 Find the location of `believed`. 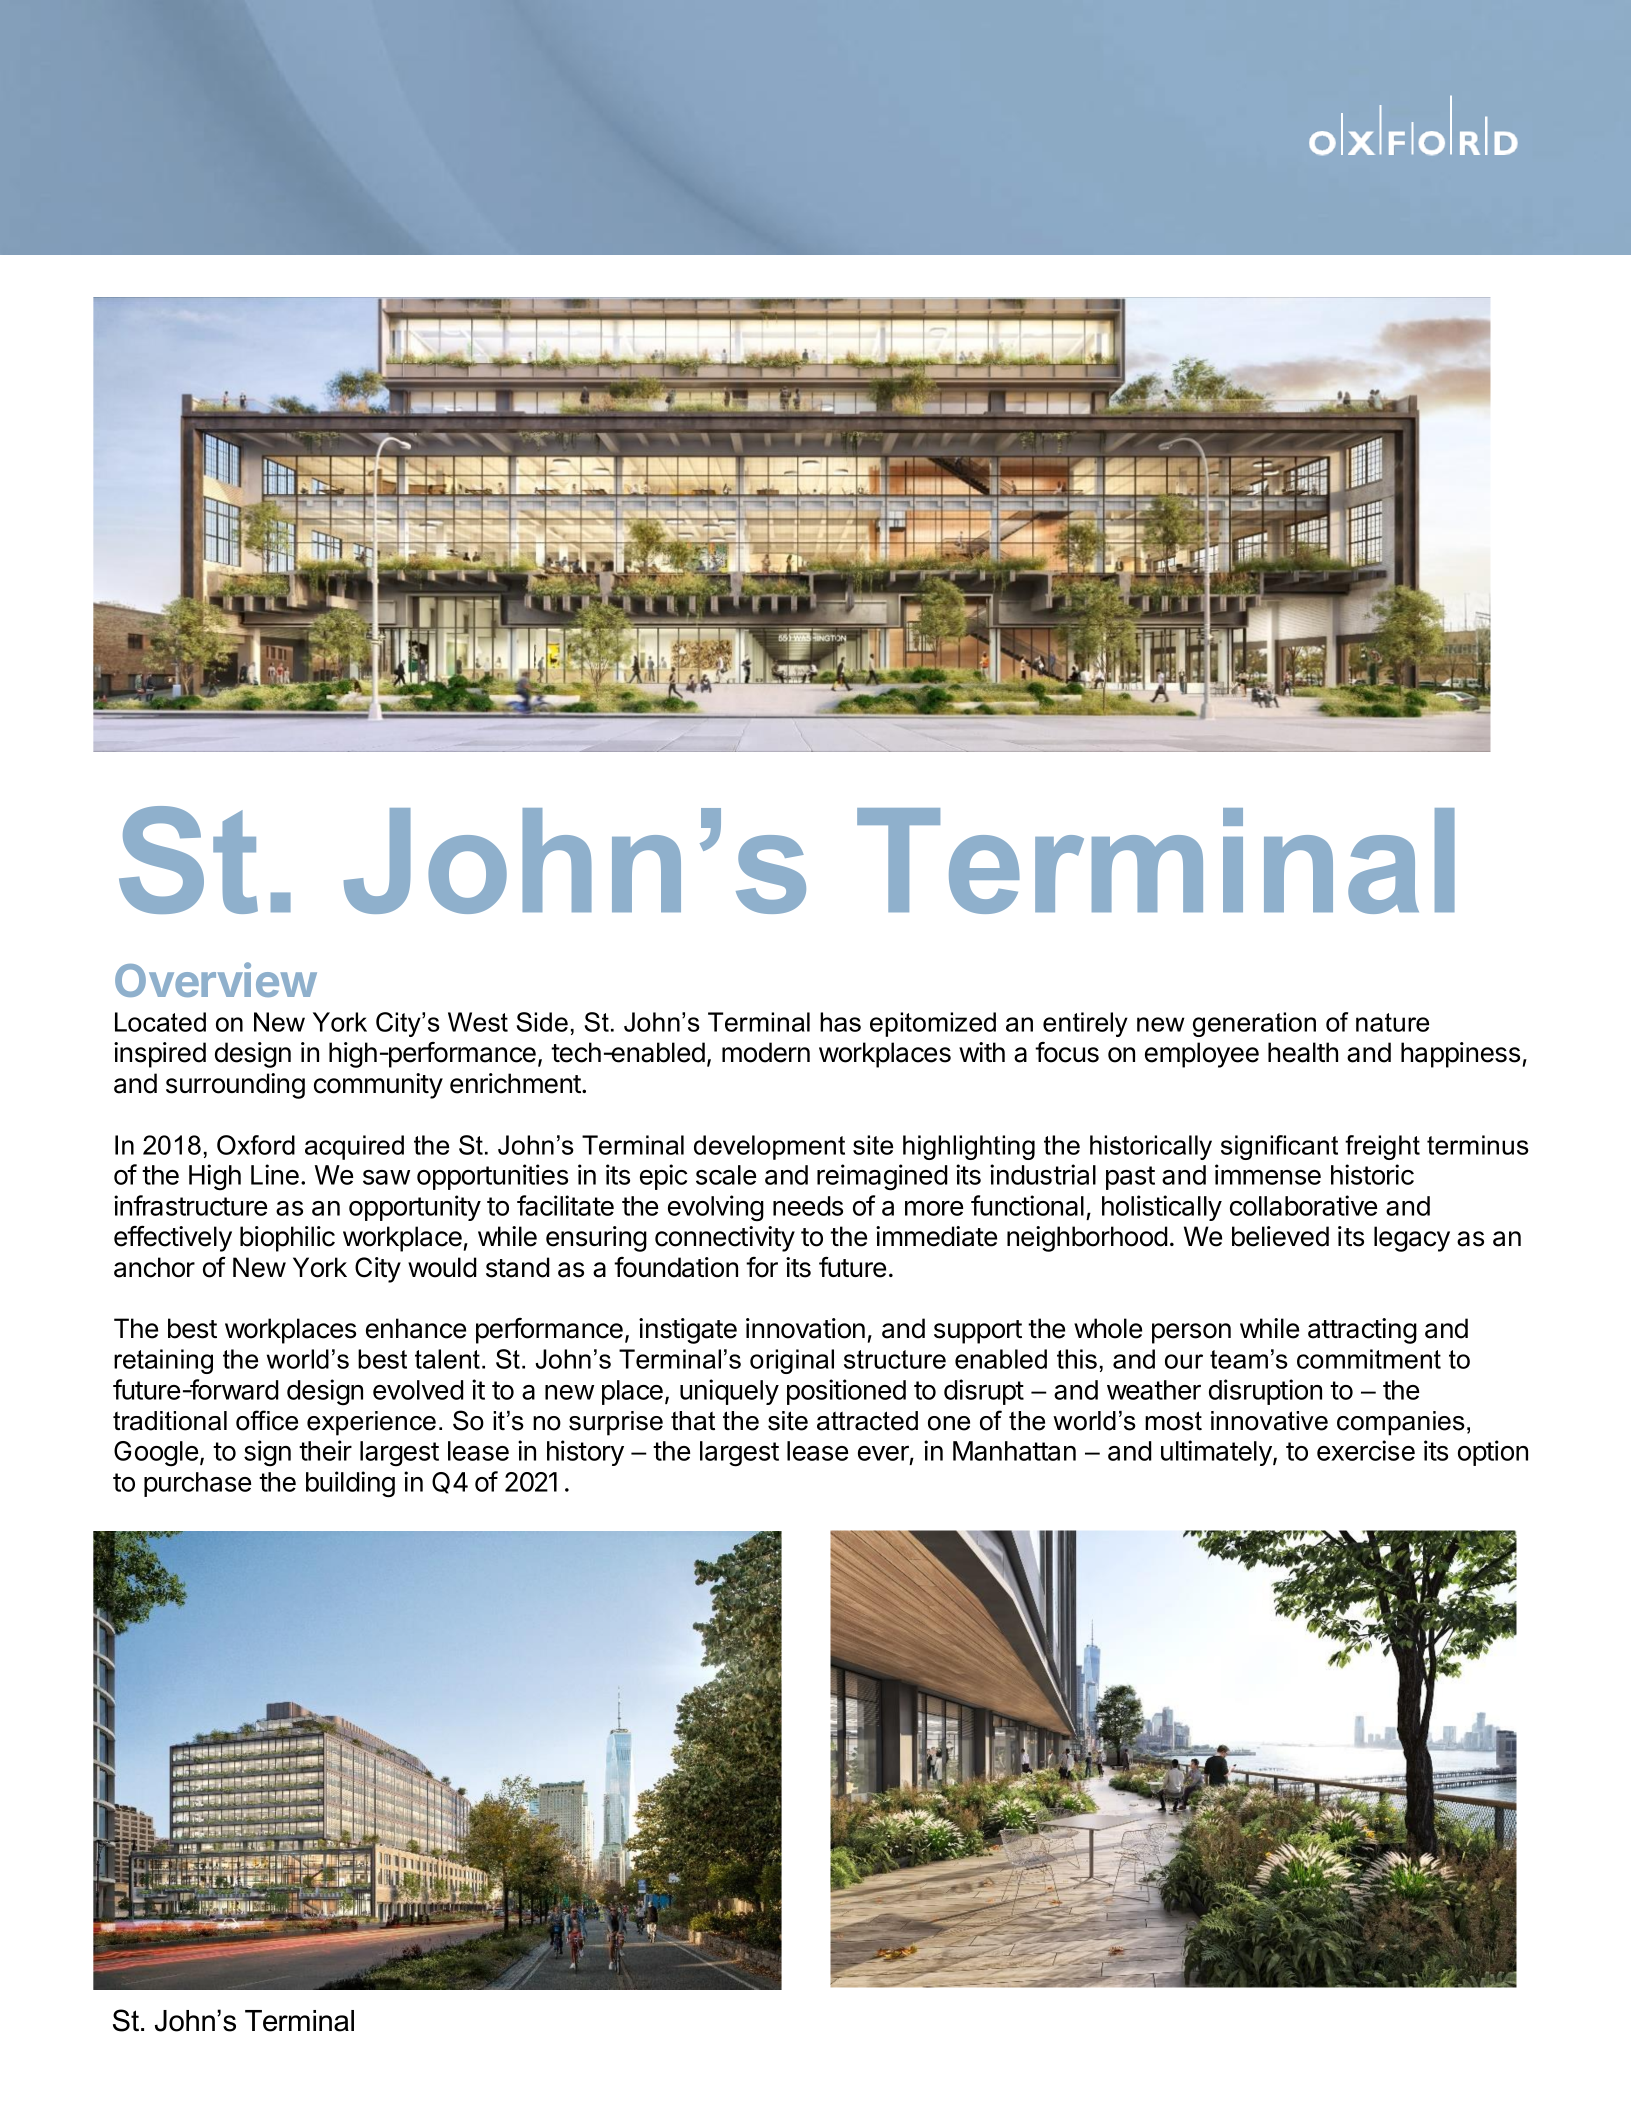

believed is located at coordinates (1280, 1236).
